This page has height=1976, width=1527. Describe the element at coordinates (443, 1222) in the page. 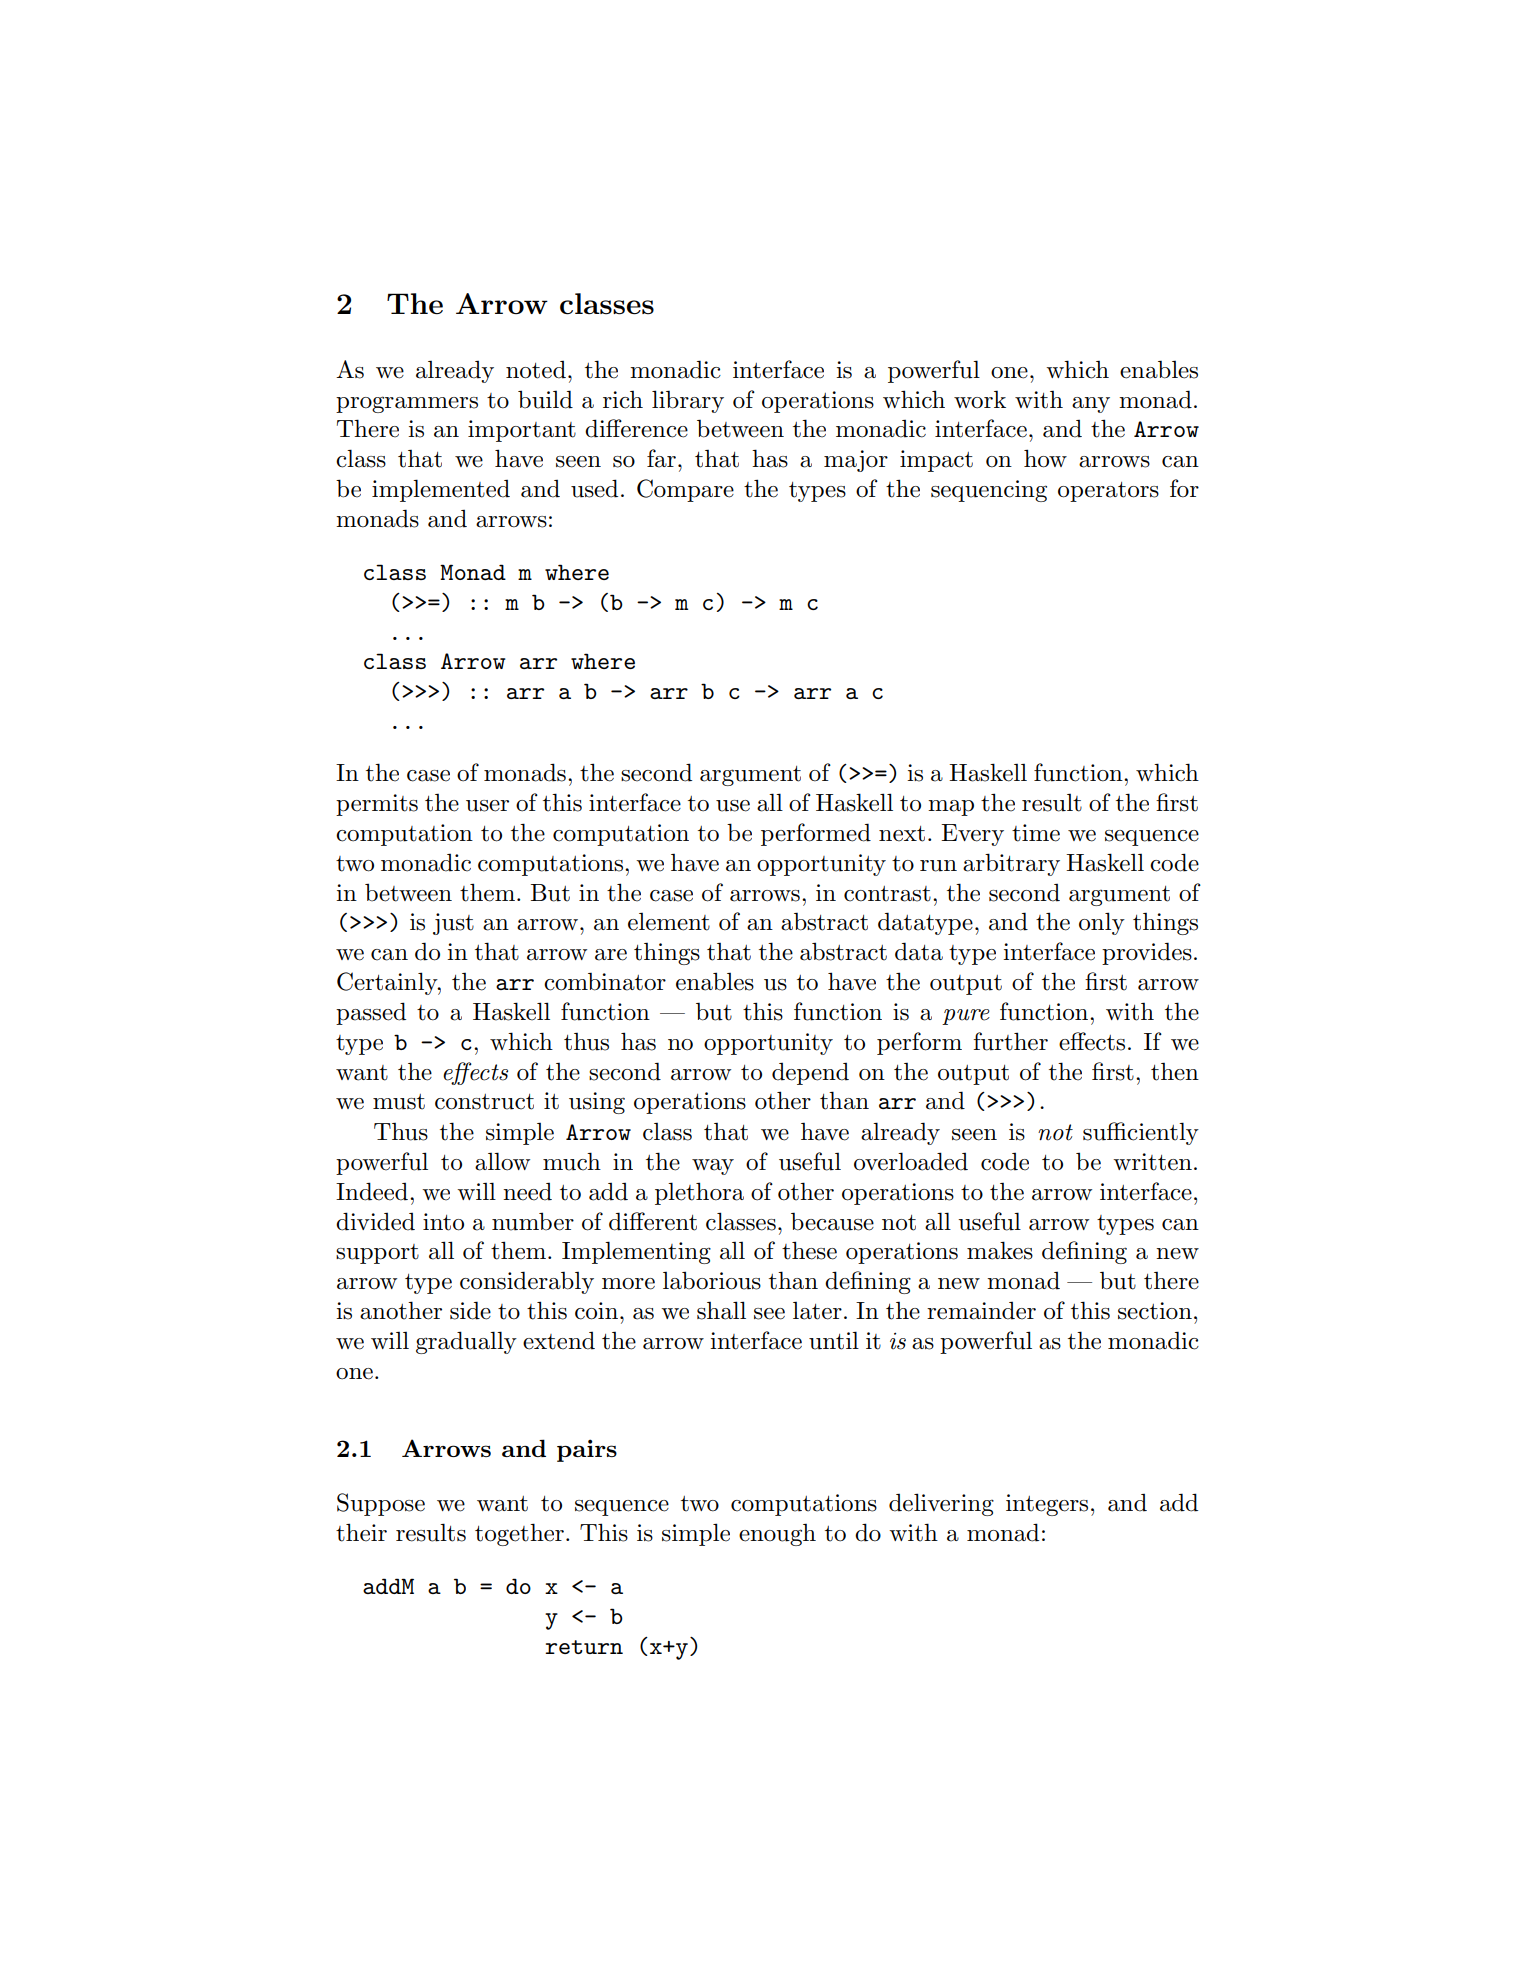

I see `into` at that location.
